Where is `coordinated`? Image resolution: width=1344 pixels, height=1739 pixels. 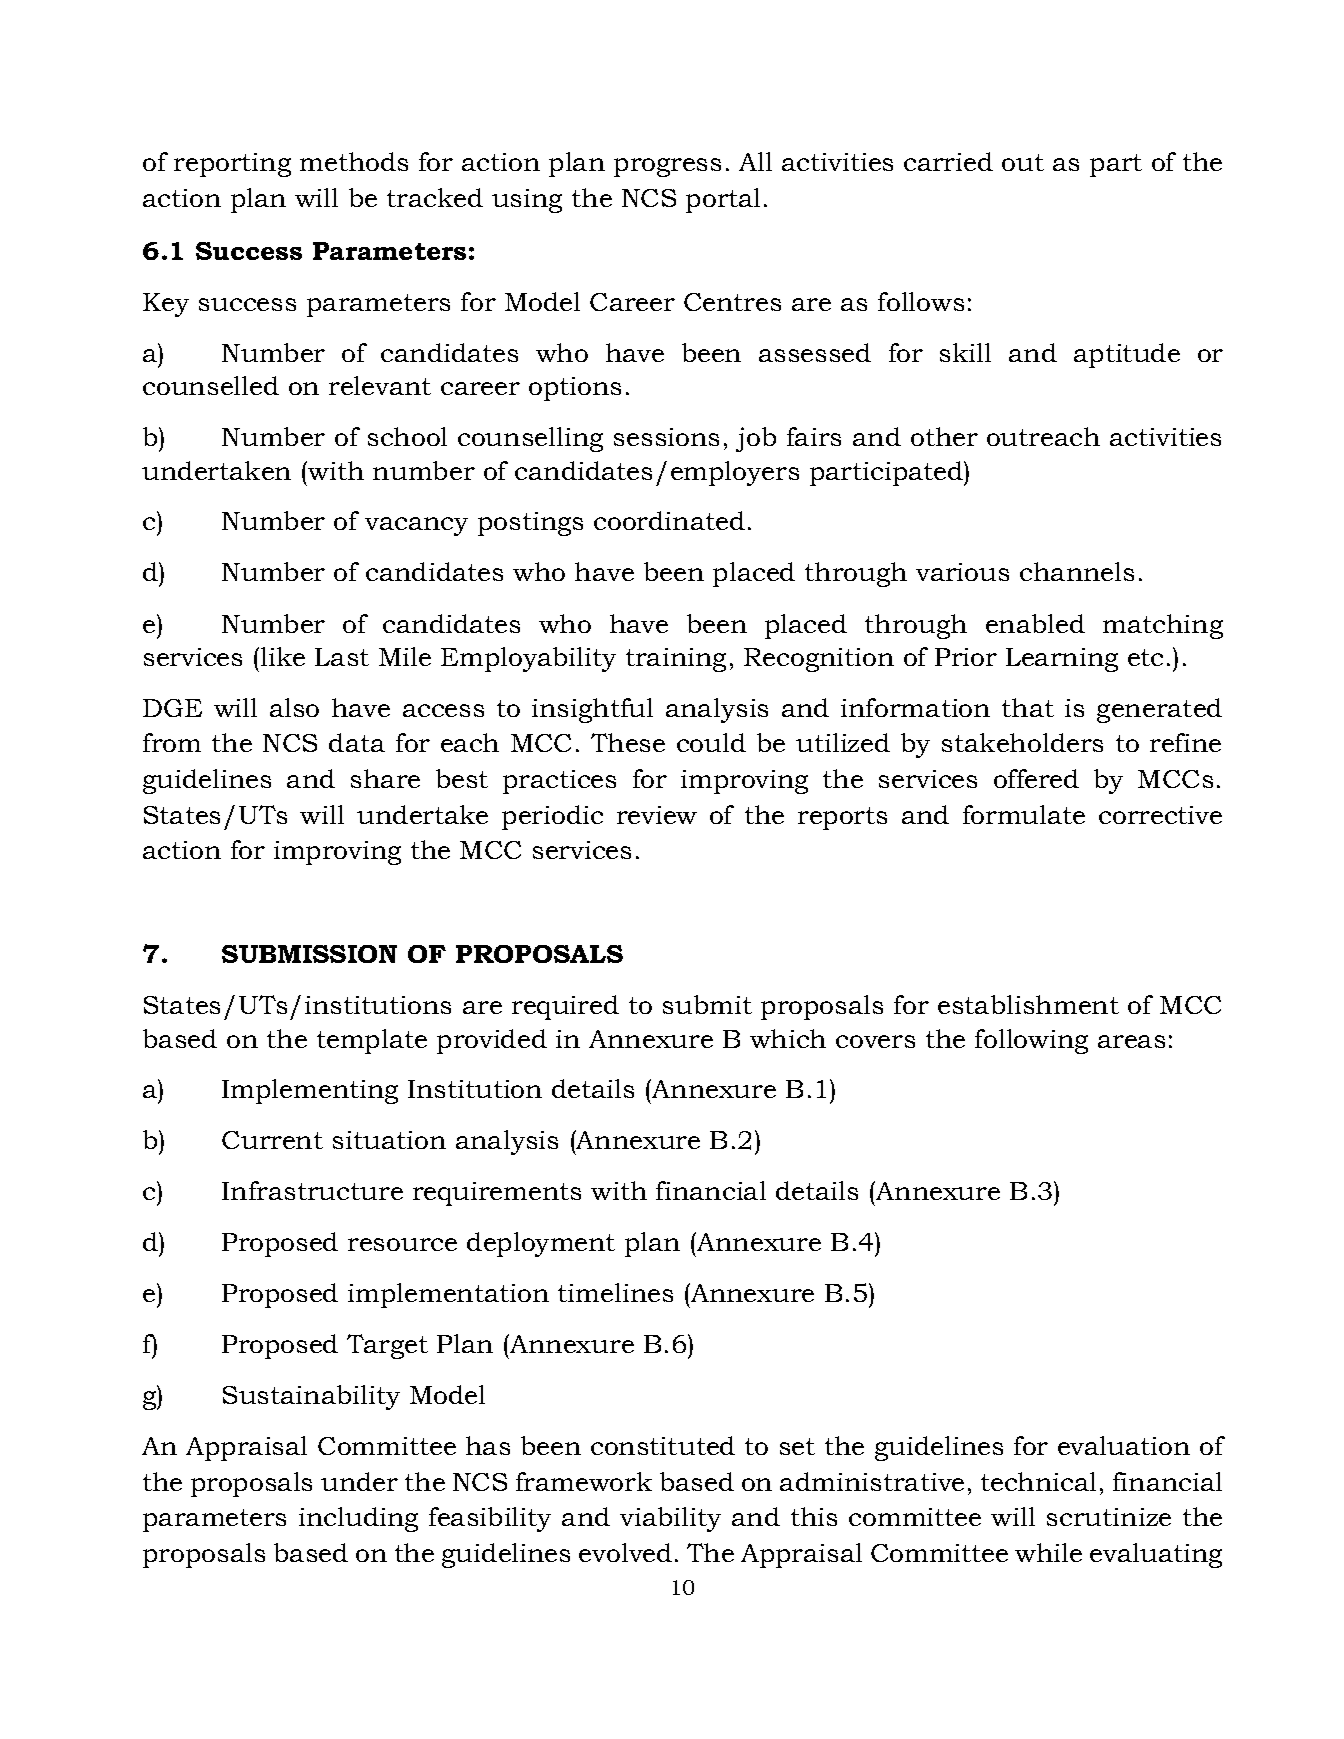 coordinated is located at coordinates (669, 520).
